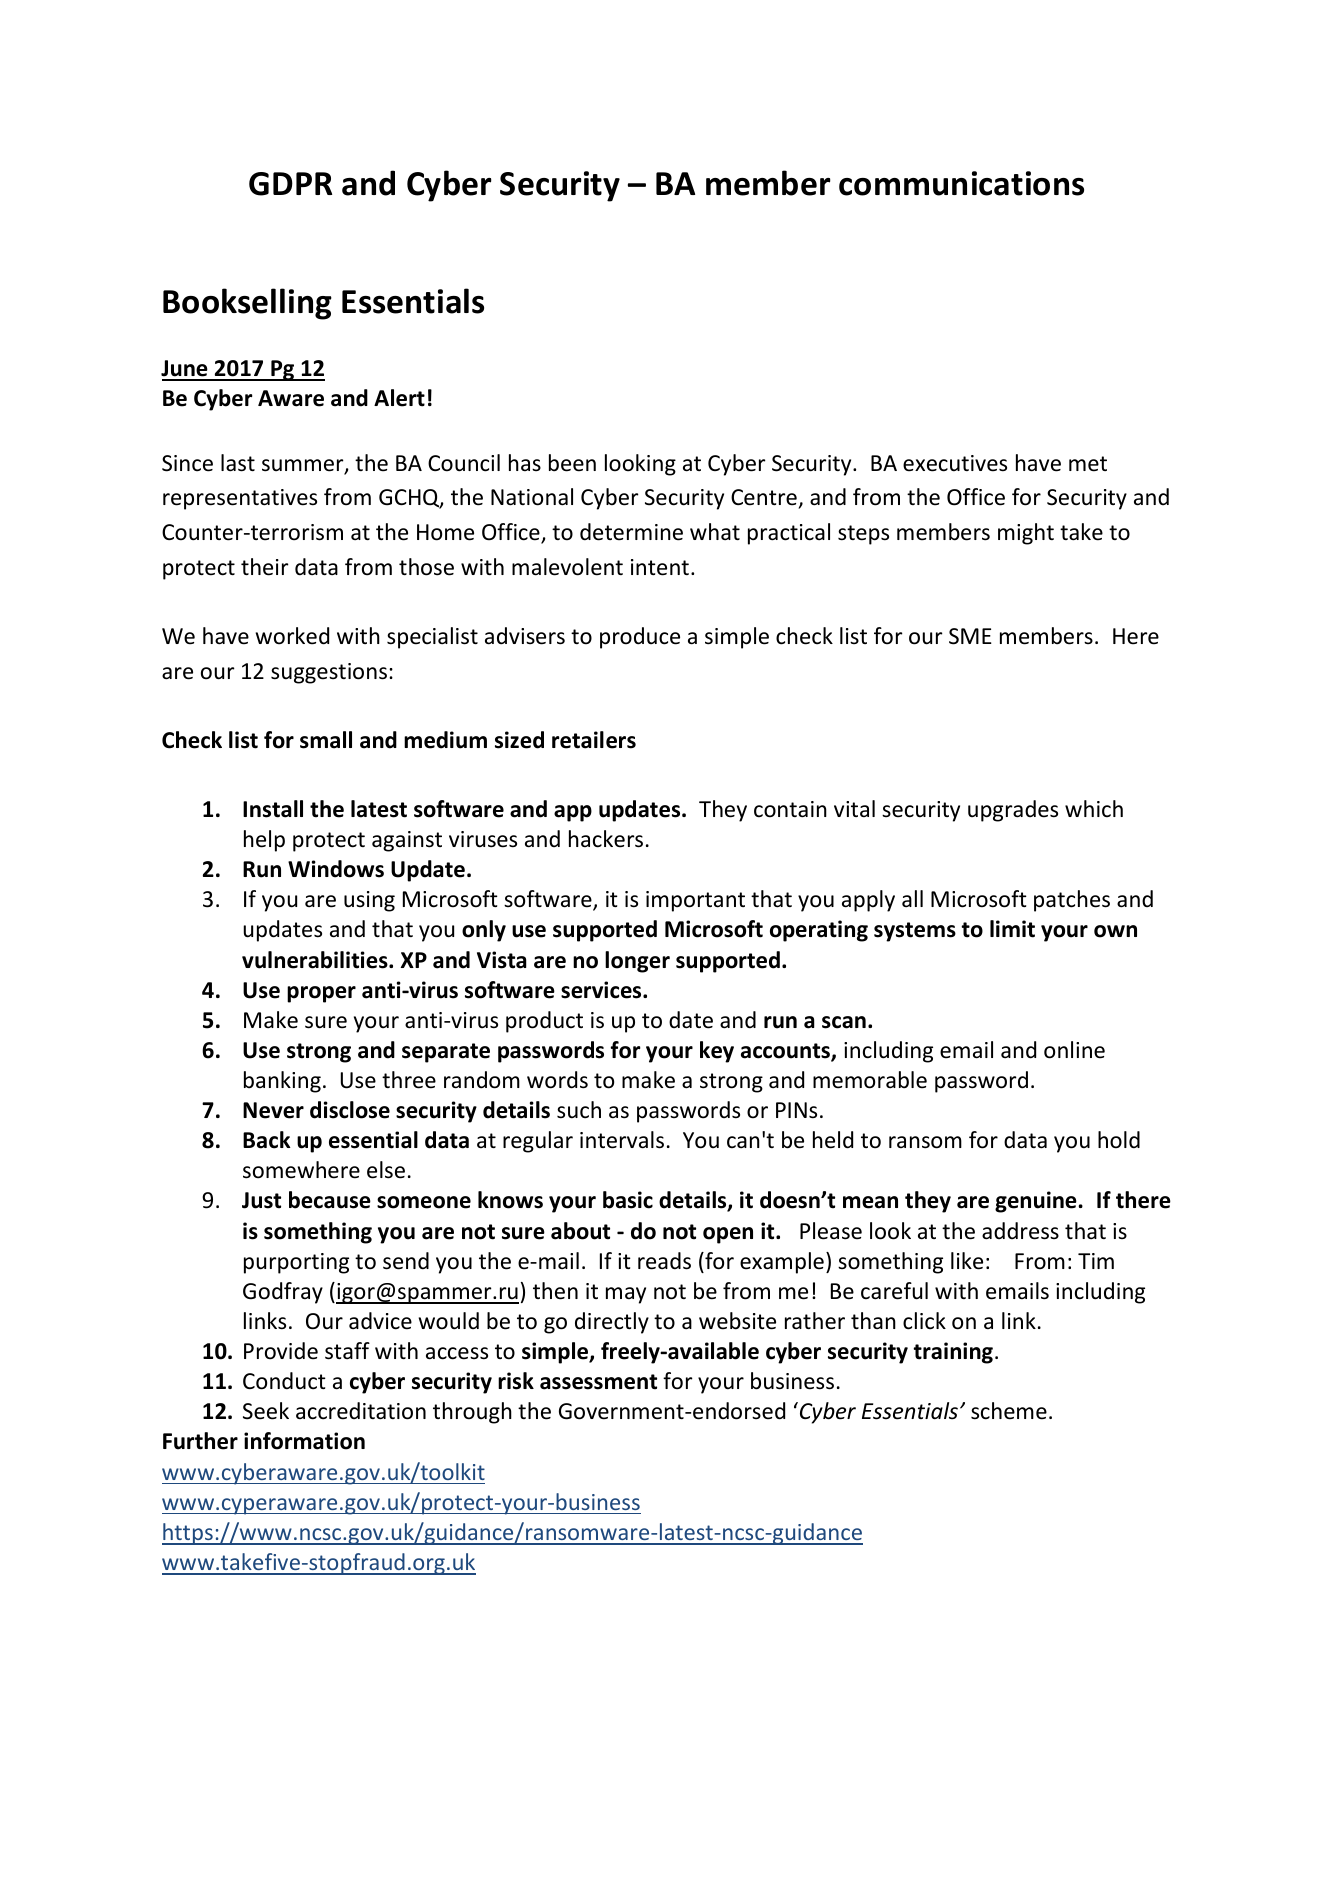  What do you see at coordinates (602, 990) in the document?
I see `services` at bounding box center [602, 990].
